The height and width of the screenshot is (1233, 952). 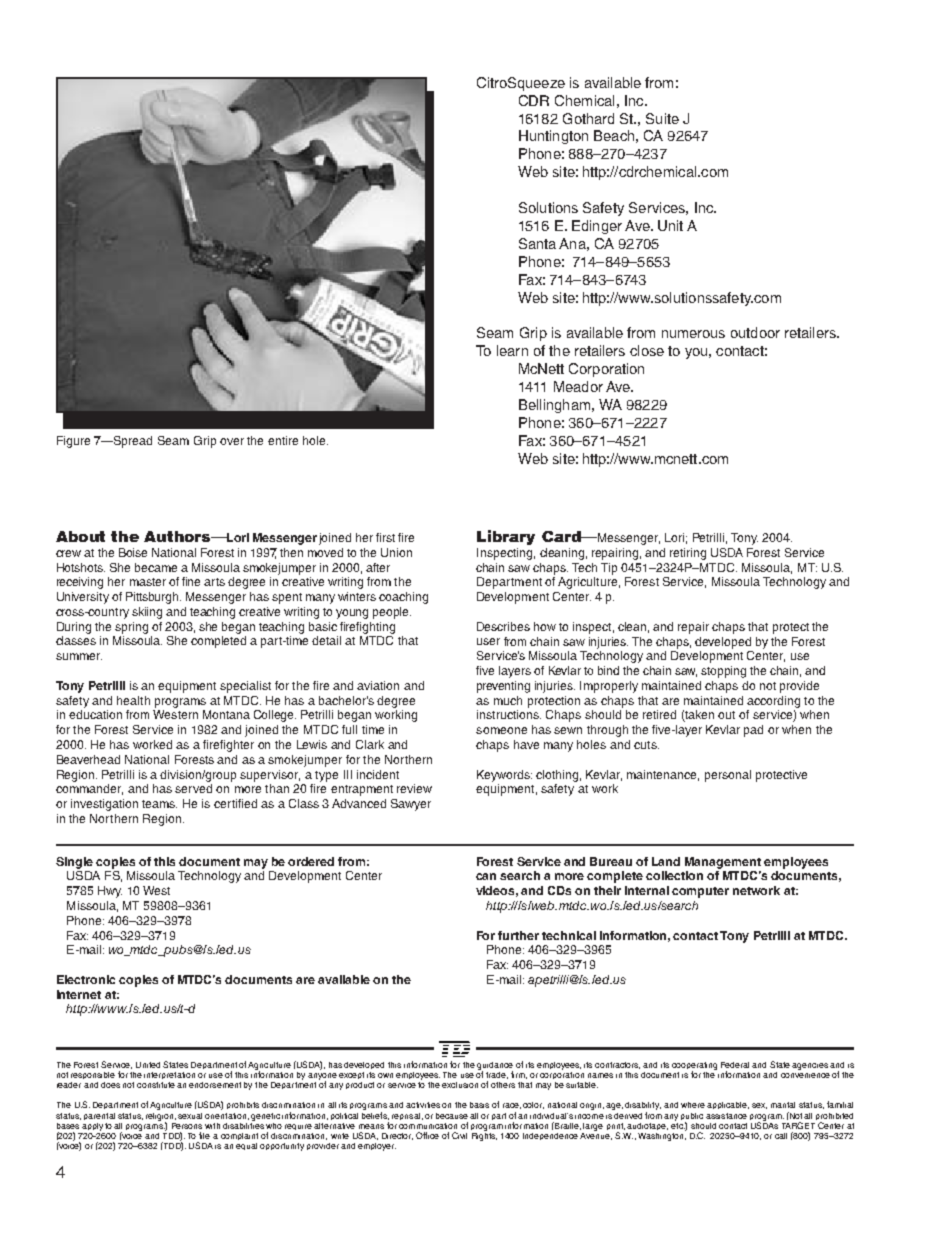 What do you see at coordinates (506, 537) in the screenshot?
I see `Library` at bounding box center [506, 537].
